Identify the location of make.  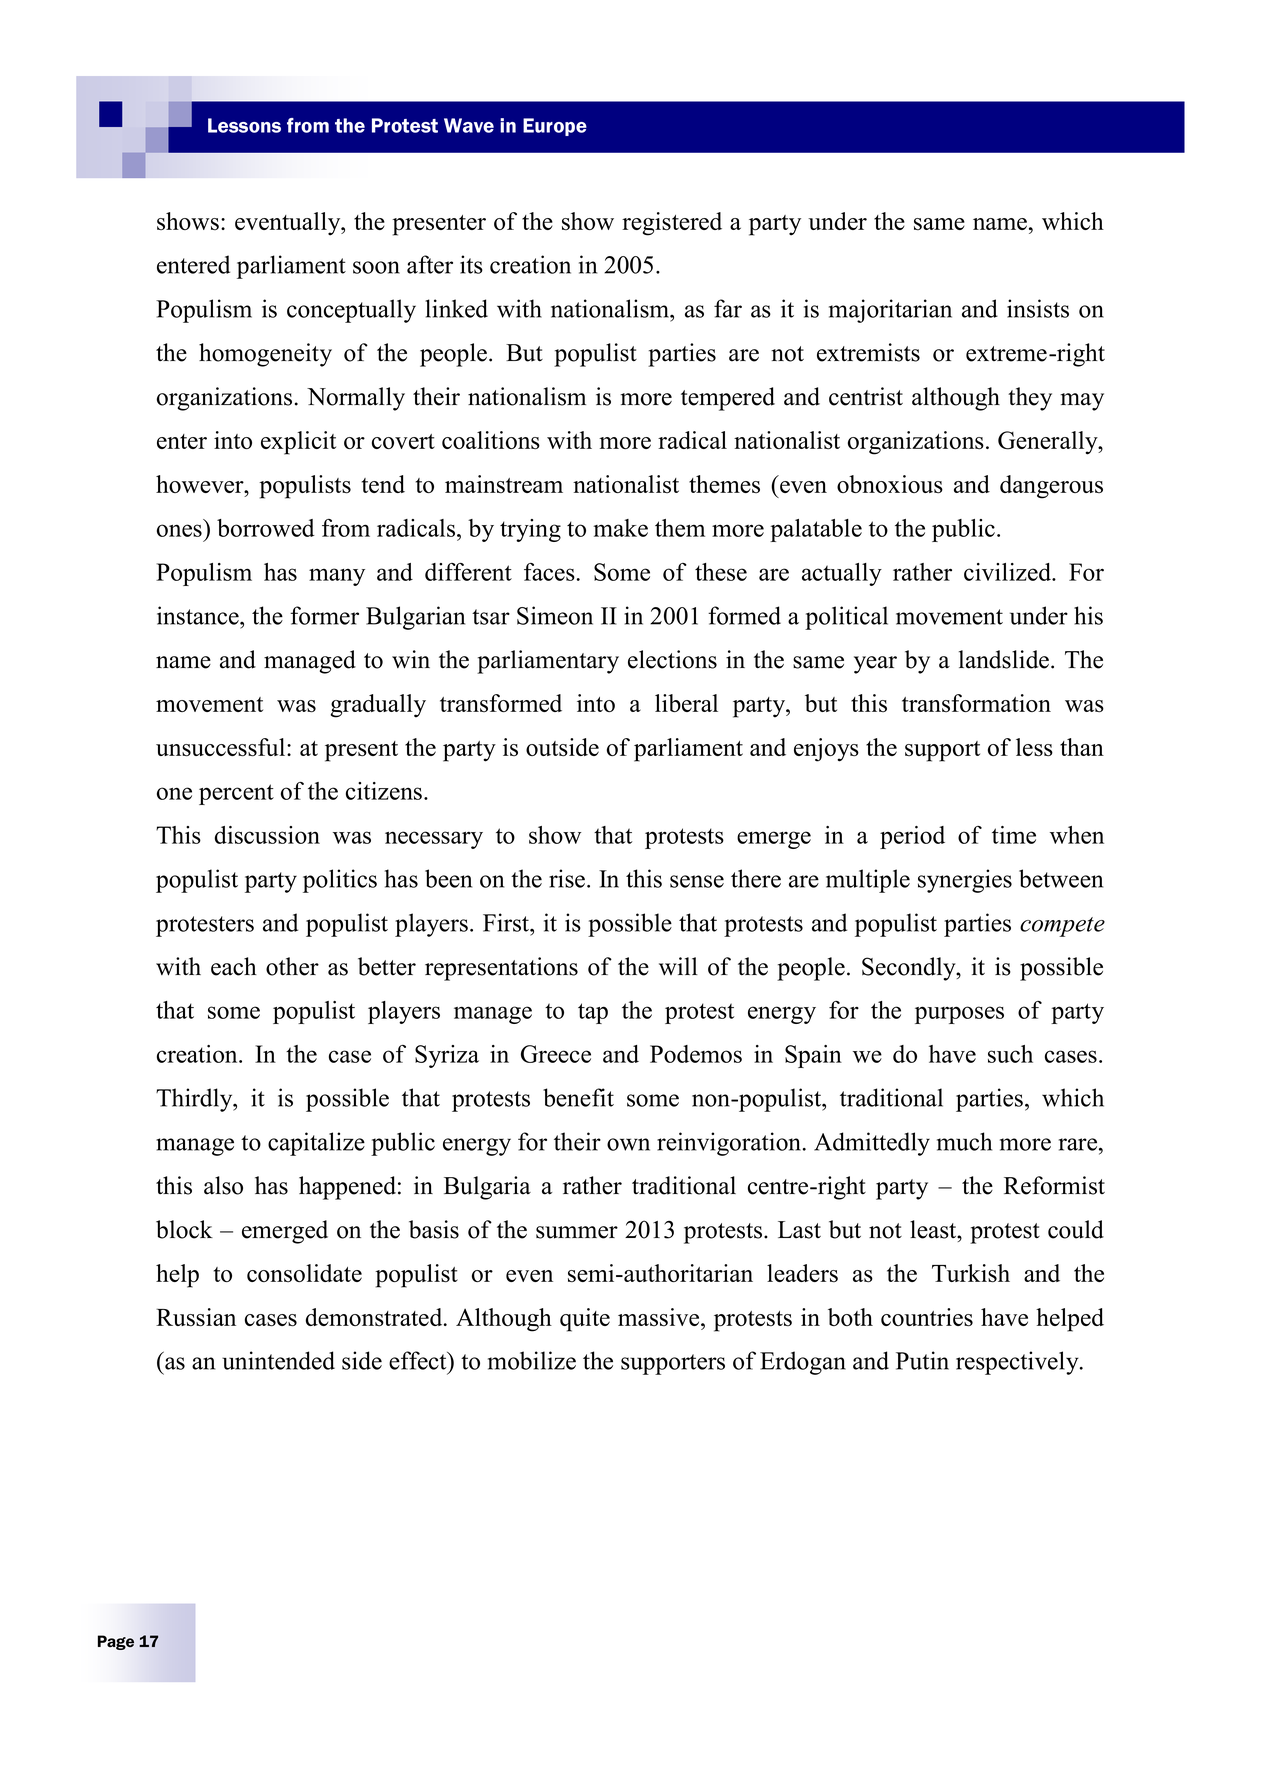
(620, 528).
